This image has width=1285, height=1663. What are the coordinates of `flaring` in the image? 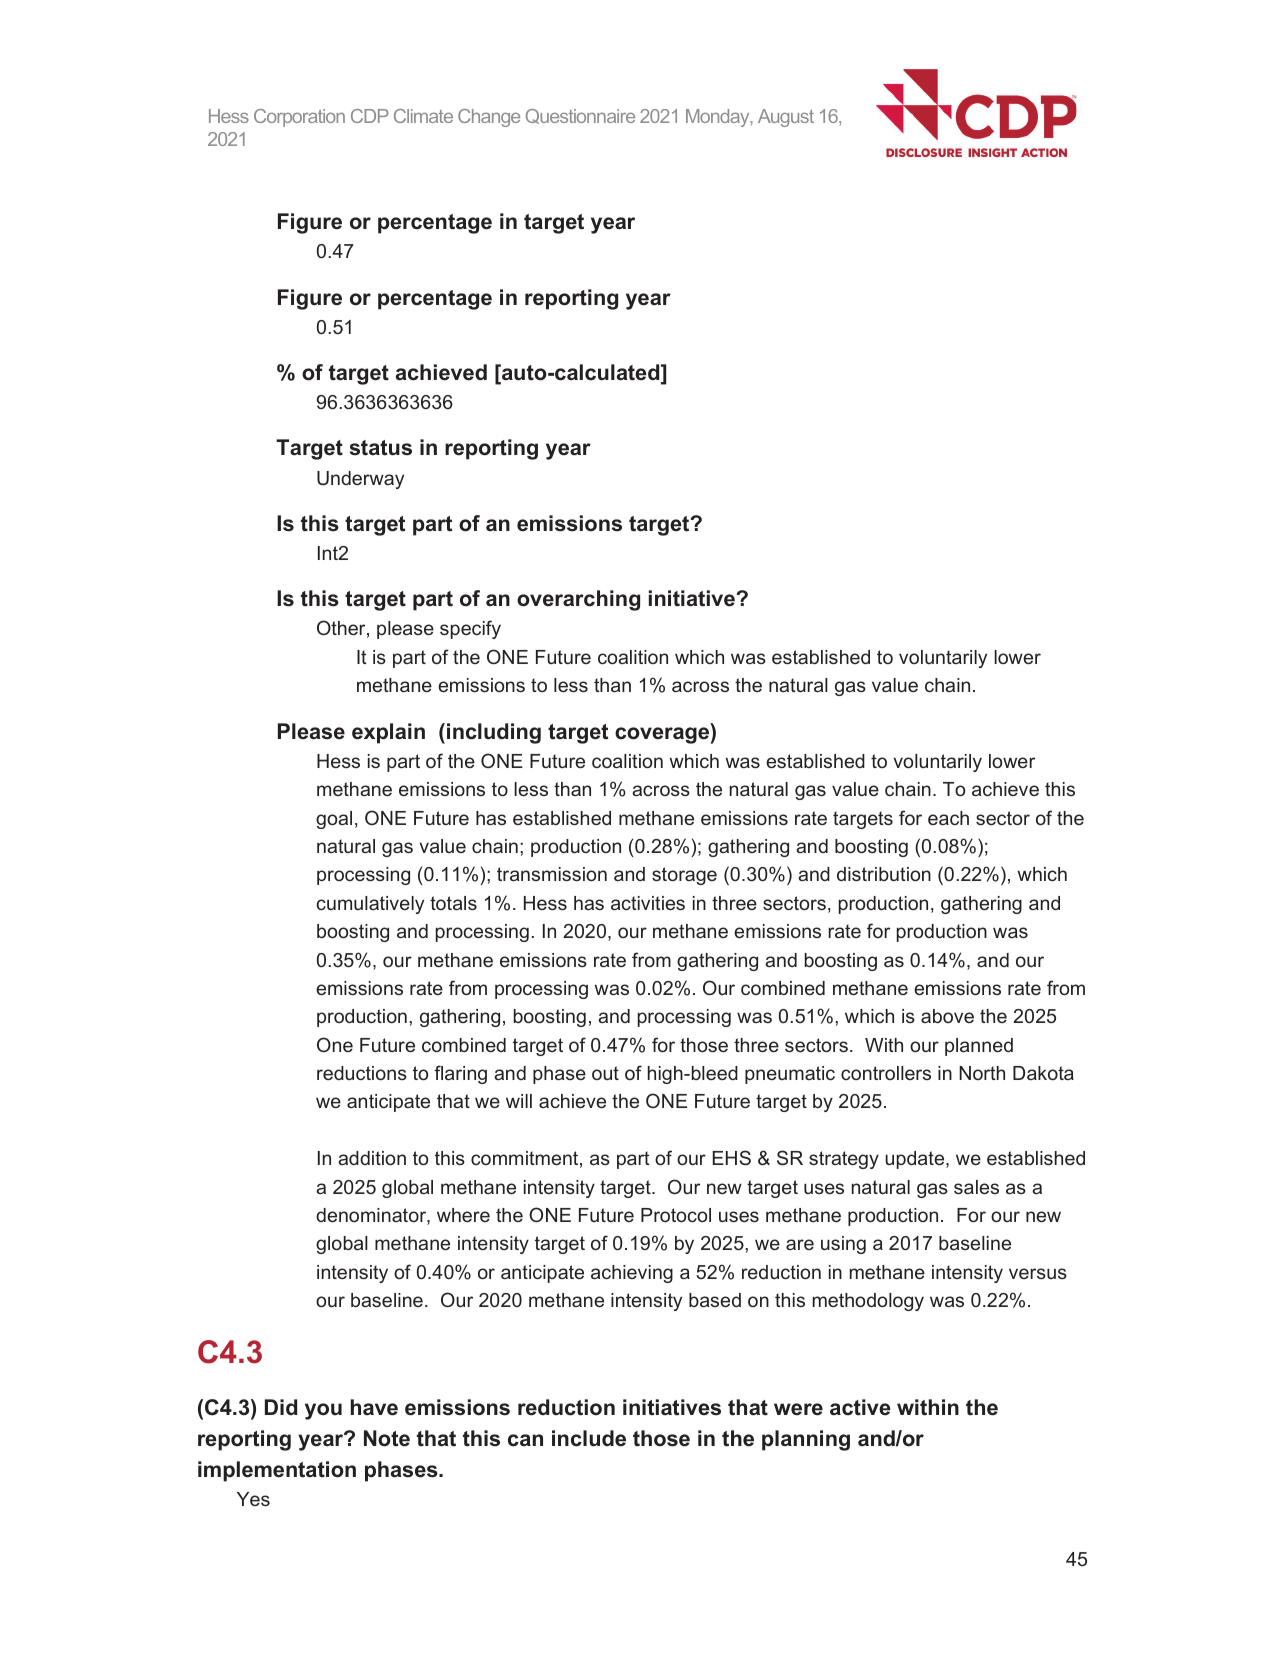 It's located at (460, 1074).
